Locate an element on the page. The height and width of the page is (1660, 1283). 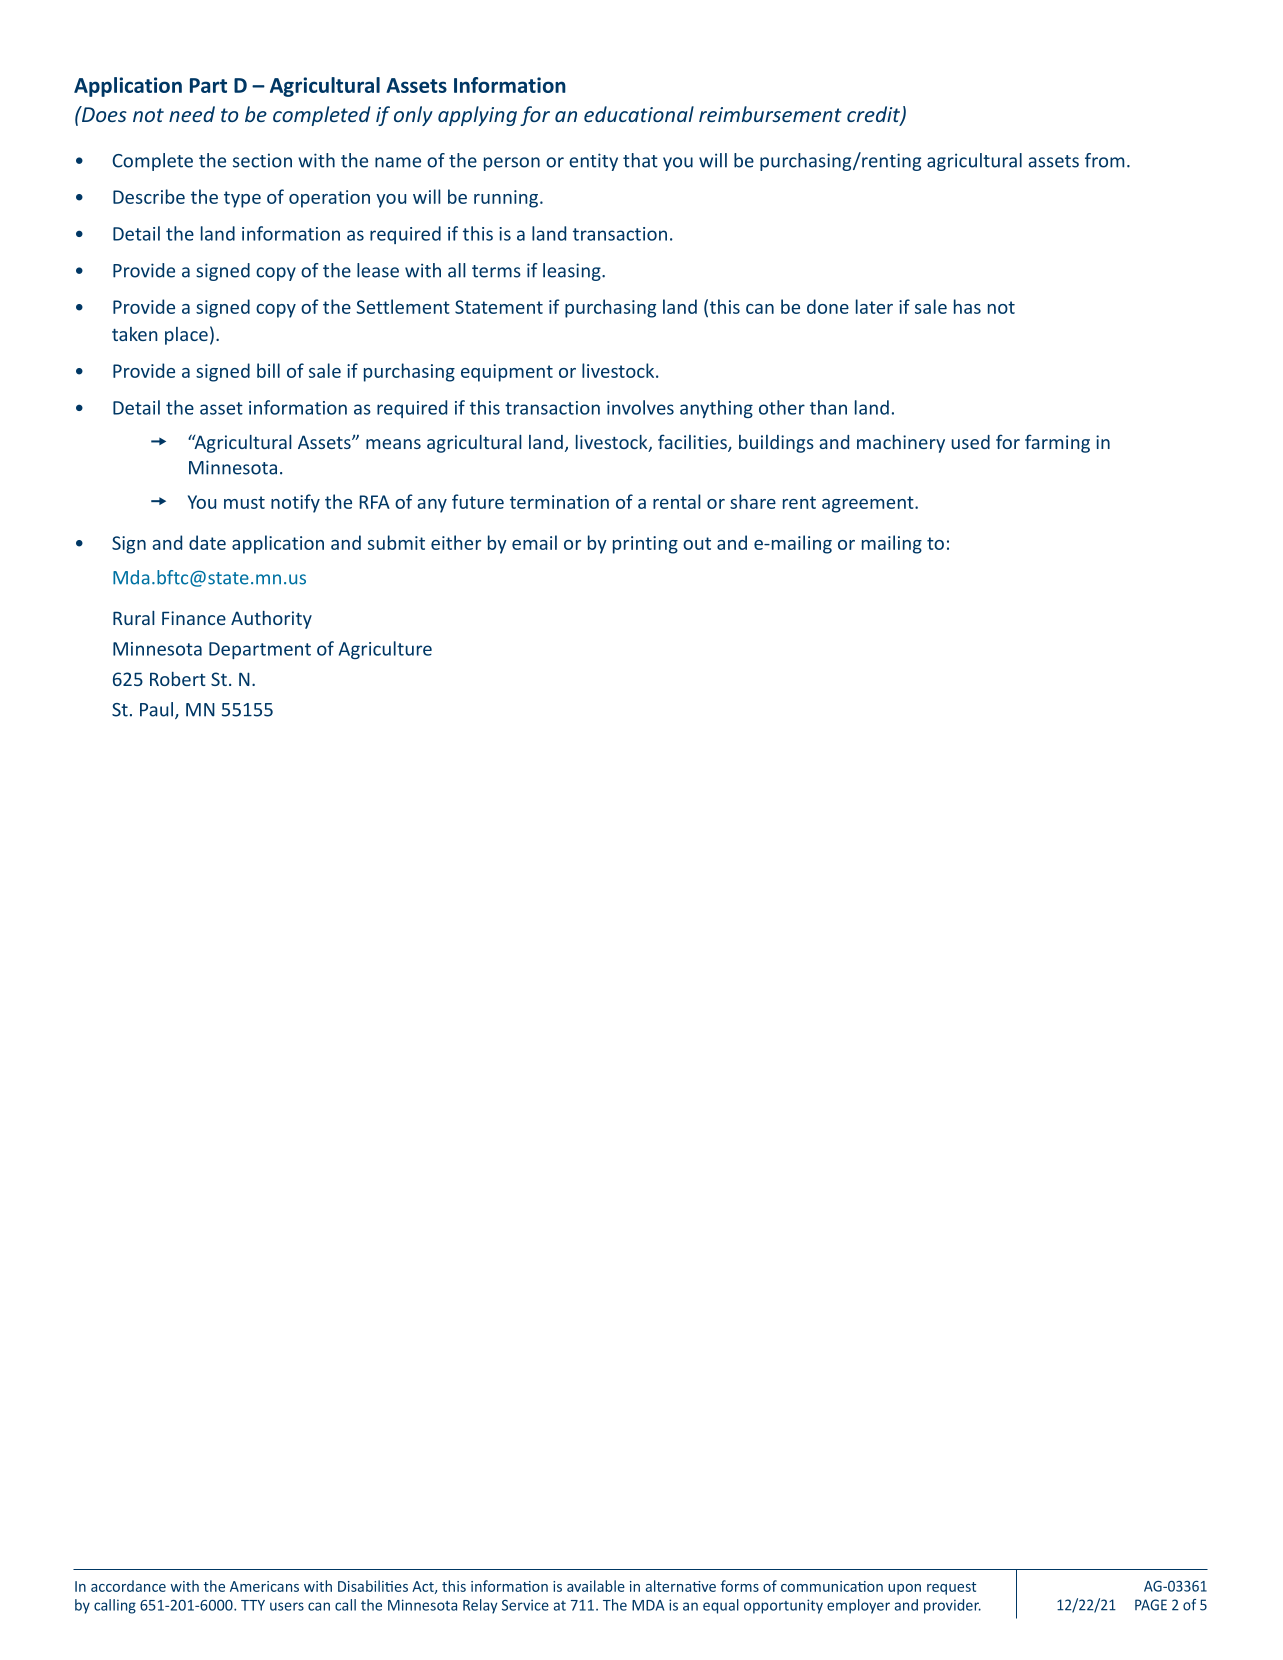
alternative is located at coordinates (681, 1586).
